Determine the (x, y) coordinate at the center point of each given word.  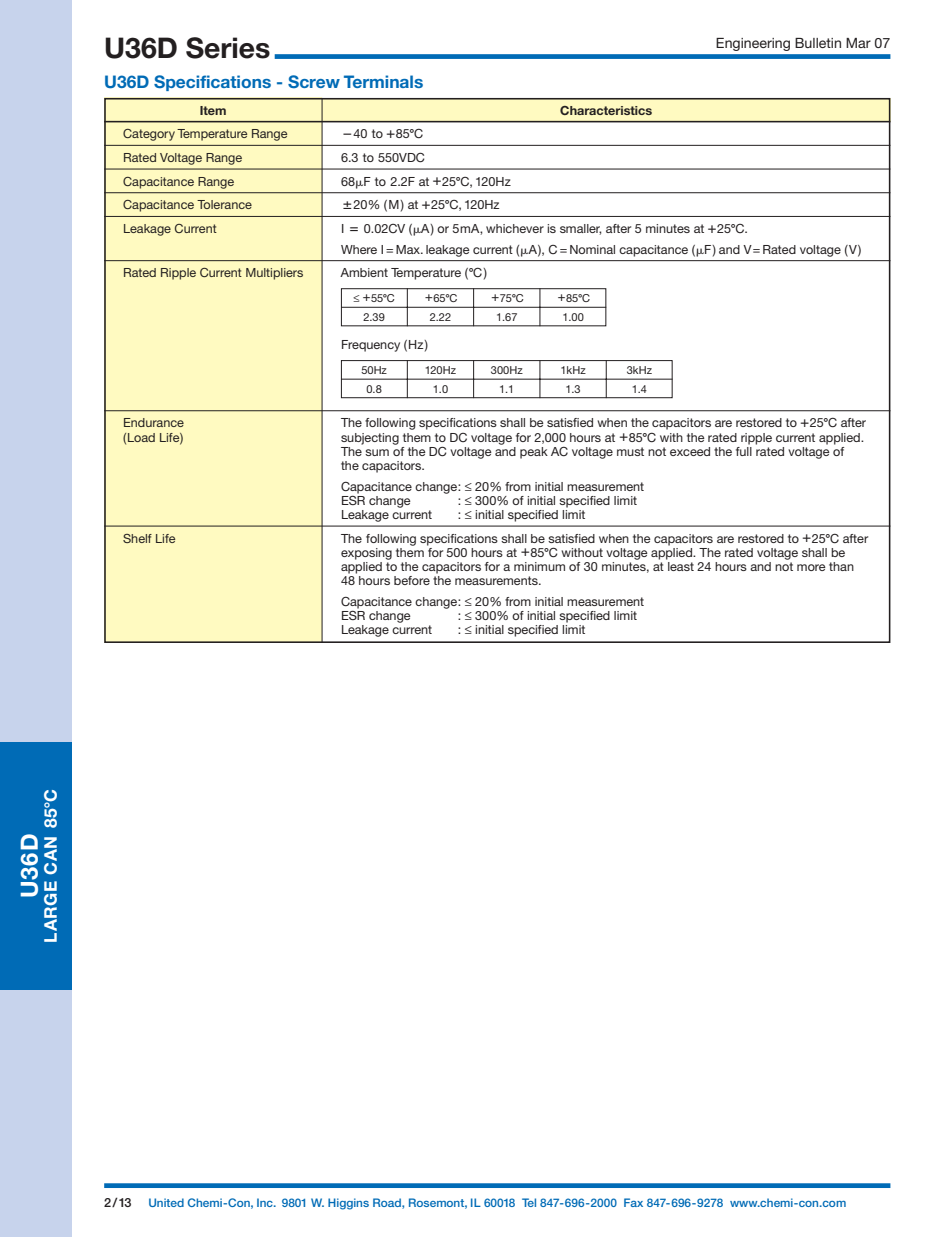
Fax (633, 1202)
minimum (539, 566)
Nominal (592, 249)
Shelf (137, 538)
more (811, 567)
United (166, 1202)
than (841, 566)
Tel (529, 1202)
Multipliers (274, 274)
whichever (515, 228)
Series (228, 48)
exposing (366, 554)
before (412, 580)
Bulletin (818, 43)
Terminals (383, 81)
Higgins (348, 1204)
